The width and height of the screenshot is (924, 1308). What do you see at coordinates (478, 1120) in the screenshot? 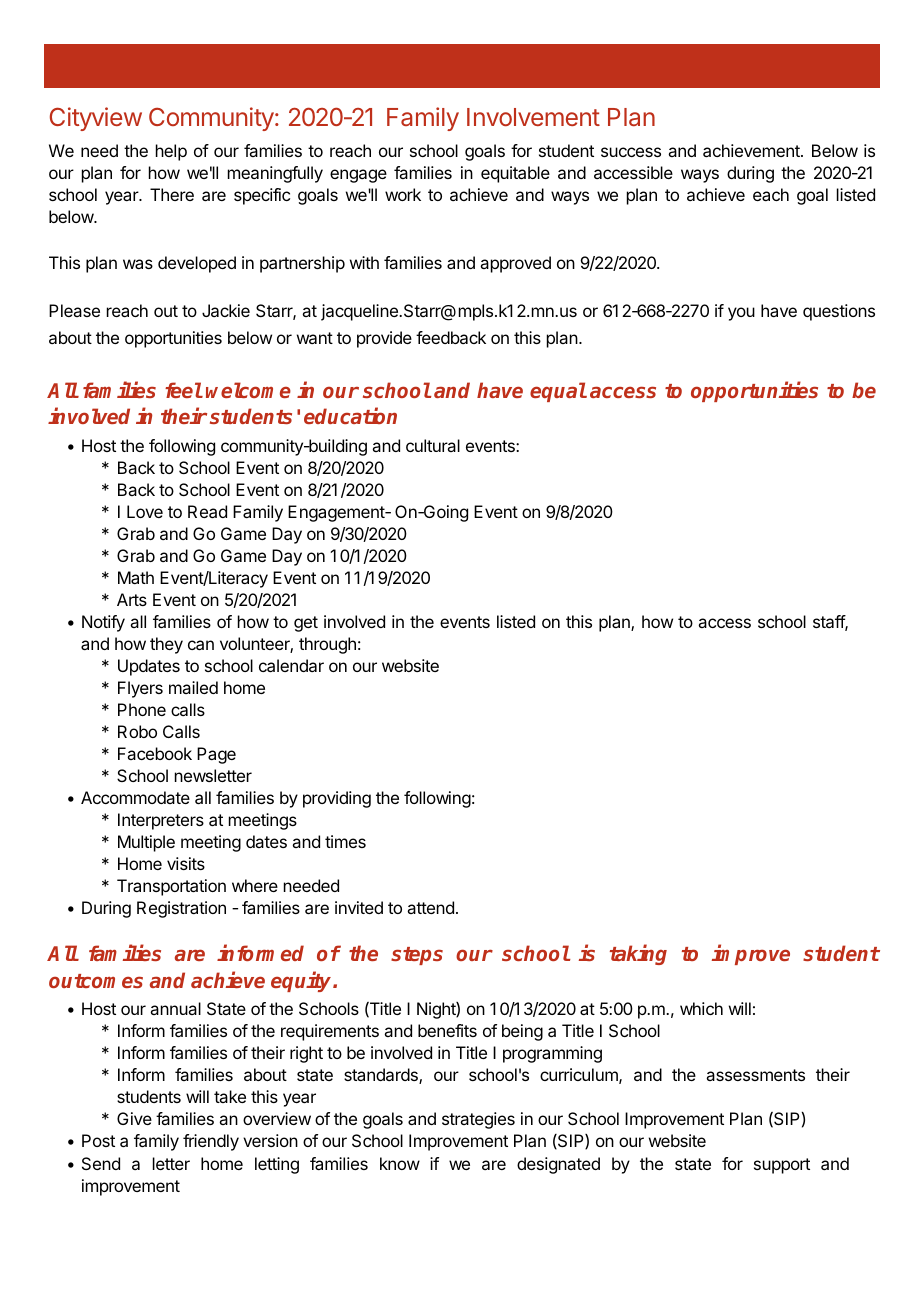
I see `strategies` at bounding box center [478, 1120].
